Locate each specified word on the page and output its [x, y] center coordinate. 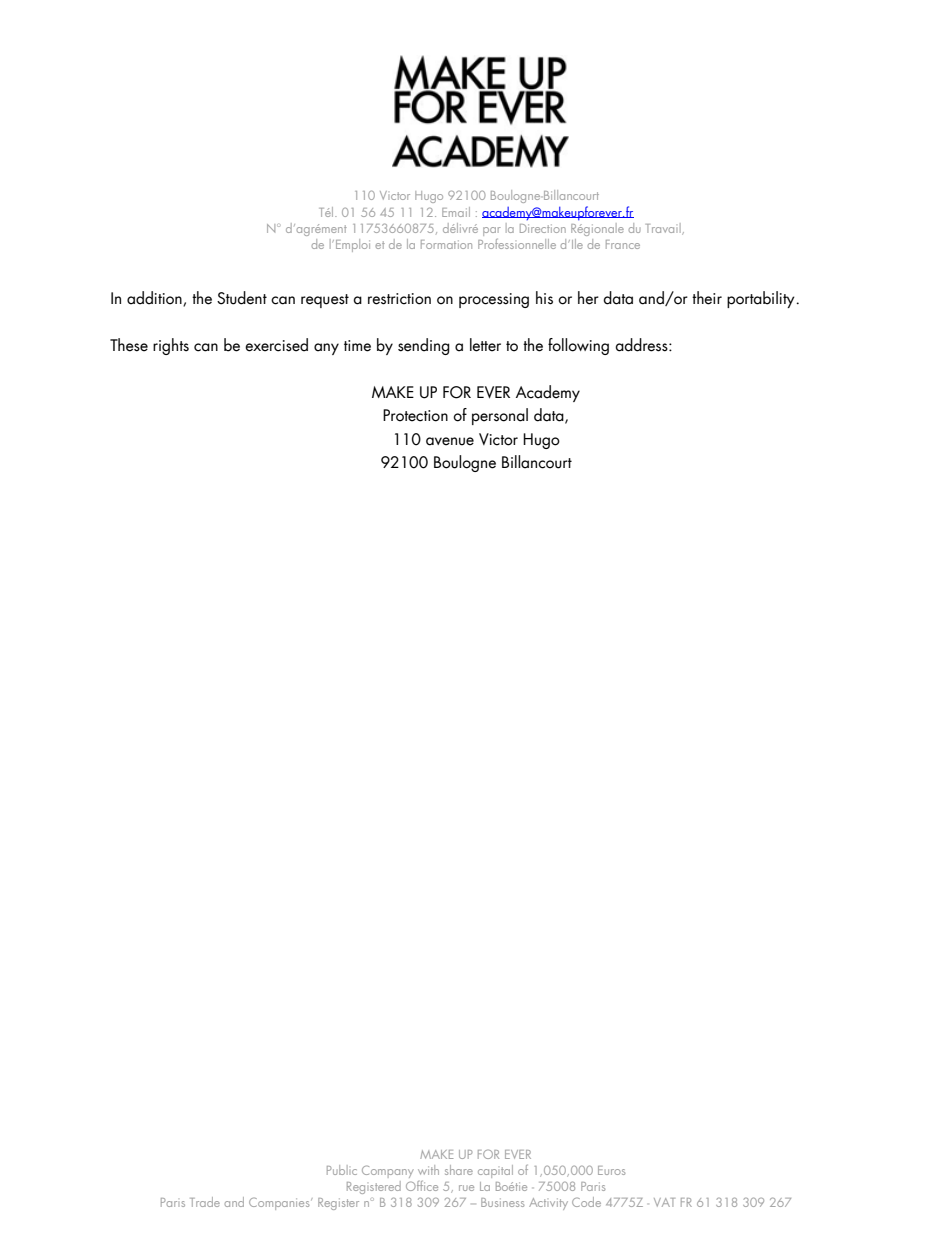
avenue [450, 441]
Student [242, 298]
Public [342, 1170]
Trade [205, 1202]
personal [500, 416]
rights [171, 346]
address [642, 345]
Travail [664, 229]
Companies [280, 1203]
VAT [664, 1202]
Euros [611, 1170]
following [578, 346]
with [428, 1170]
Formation [446, 244]
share [459, 1170]
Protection [415, 415]
